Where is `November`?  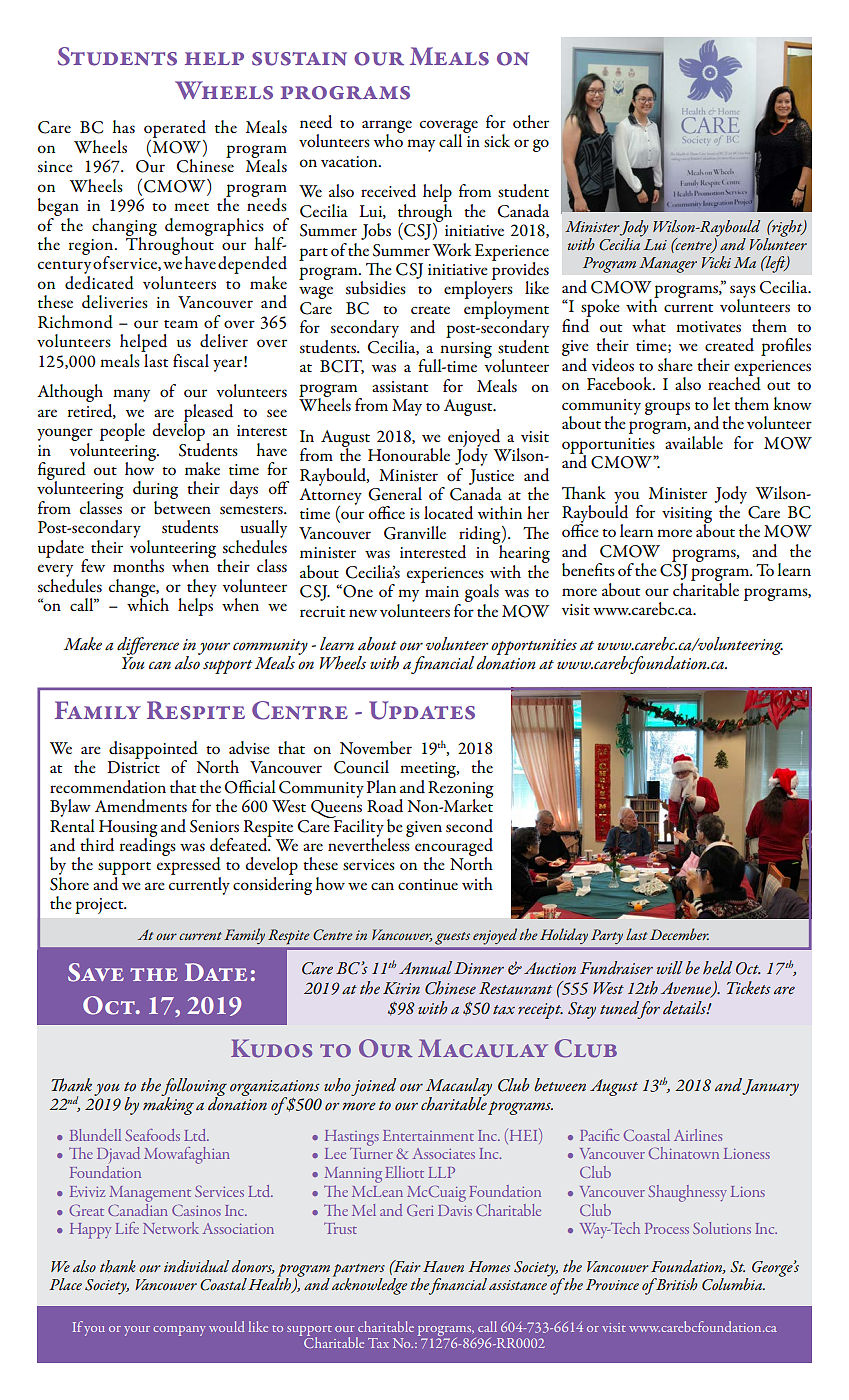 November is located at coordinates (376, 748).
